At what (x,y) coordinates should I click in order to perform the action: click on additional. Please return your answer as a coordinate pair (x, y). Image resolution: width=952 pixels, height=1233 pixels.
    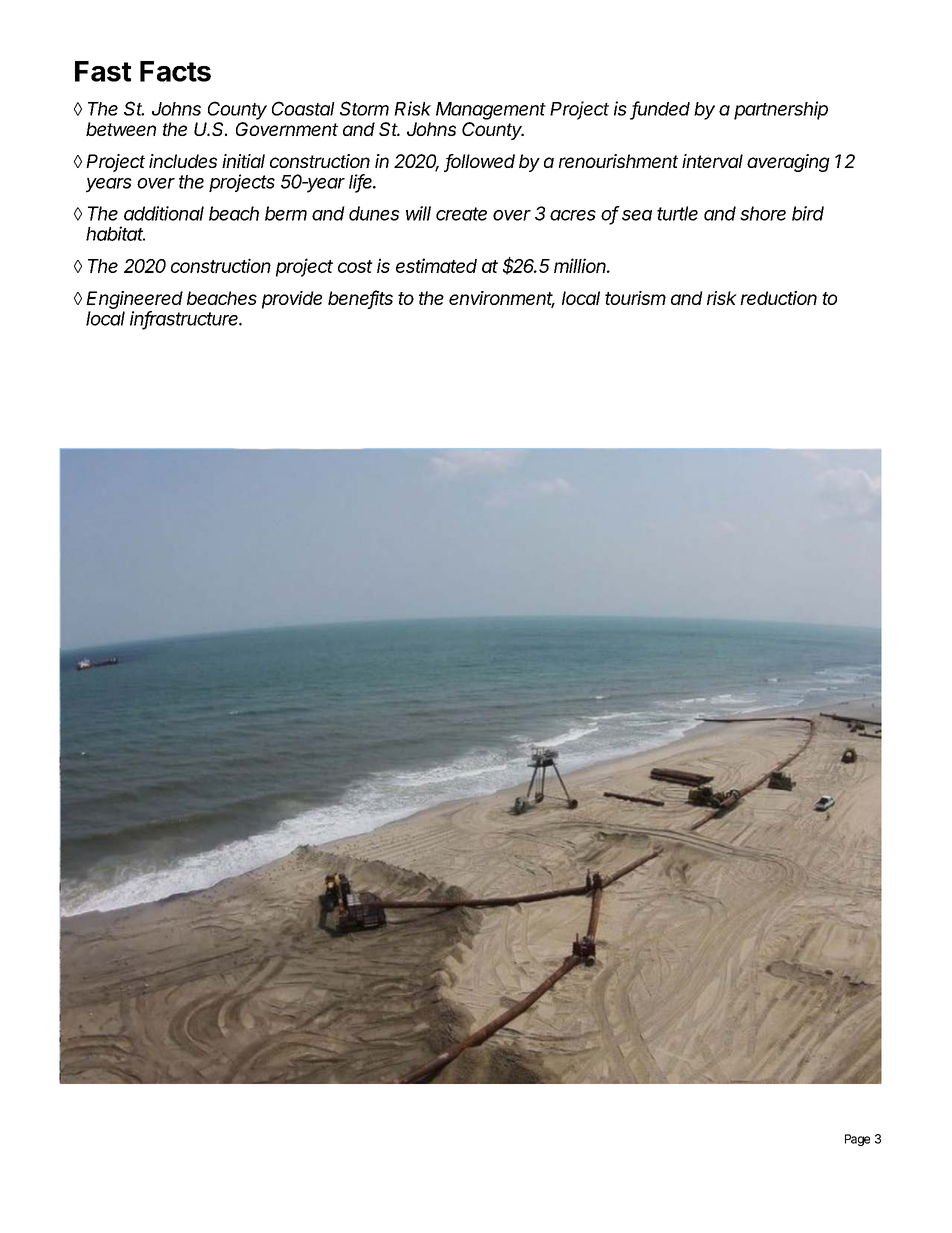
    Looking at the image, I should click on (164, 213).
